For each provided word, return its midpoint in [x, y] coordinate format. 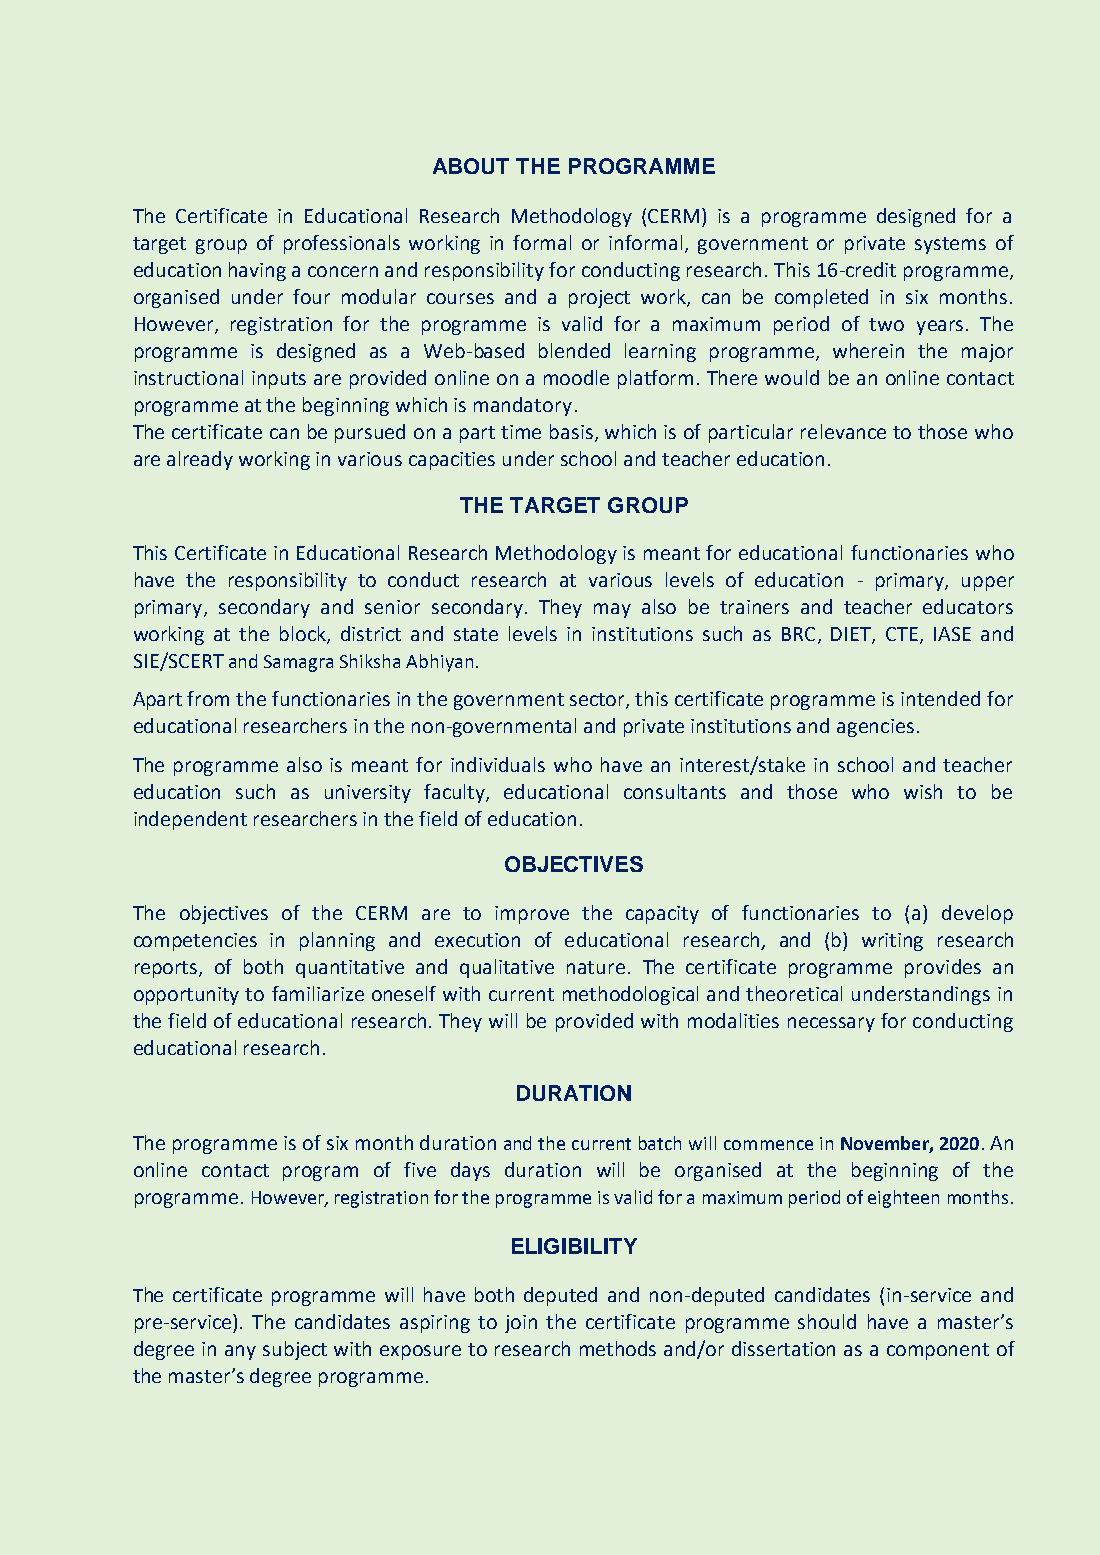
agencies [875, 728]
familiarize [318, 993]
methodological [630, 995]
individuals [498, 764]
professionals [342, 244]
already [200, 460]
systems [950, 245]
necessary [831, 1024]
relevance [843, 431]
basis [573, 433]
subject [295, 1350]
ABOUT [471, 166]
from [208, 698]
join [521, 1324]
